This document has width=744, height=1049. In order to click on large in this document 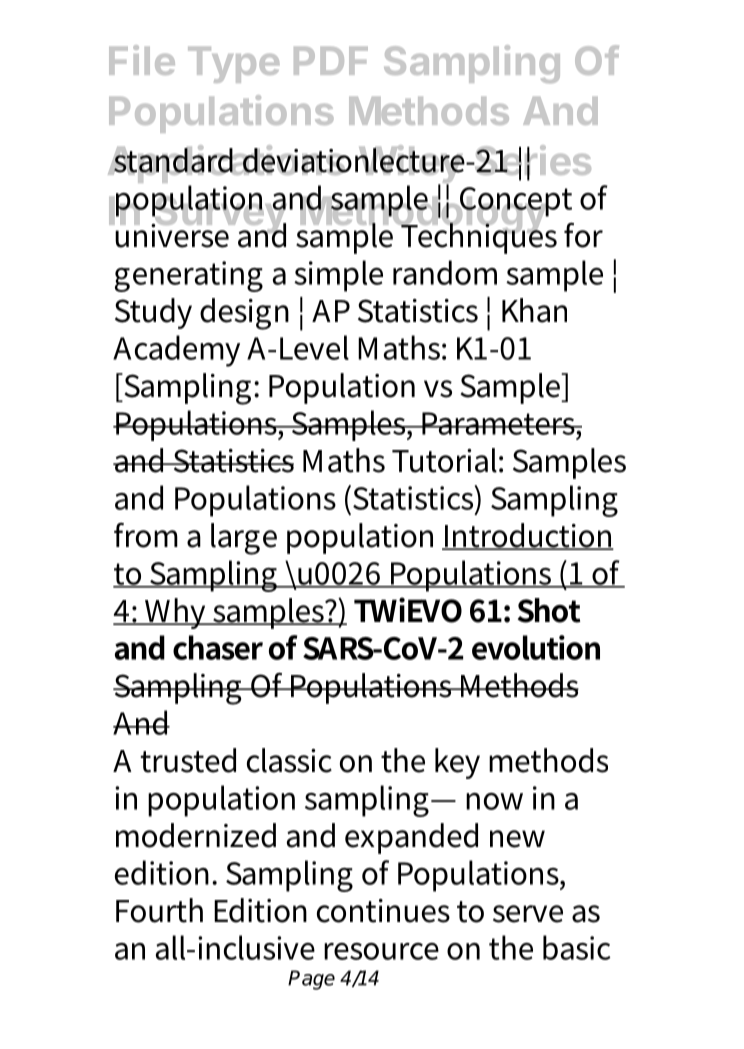, I will do `click(244, 539)`.
